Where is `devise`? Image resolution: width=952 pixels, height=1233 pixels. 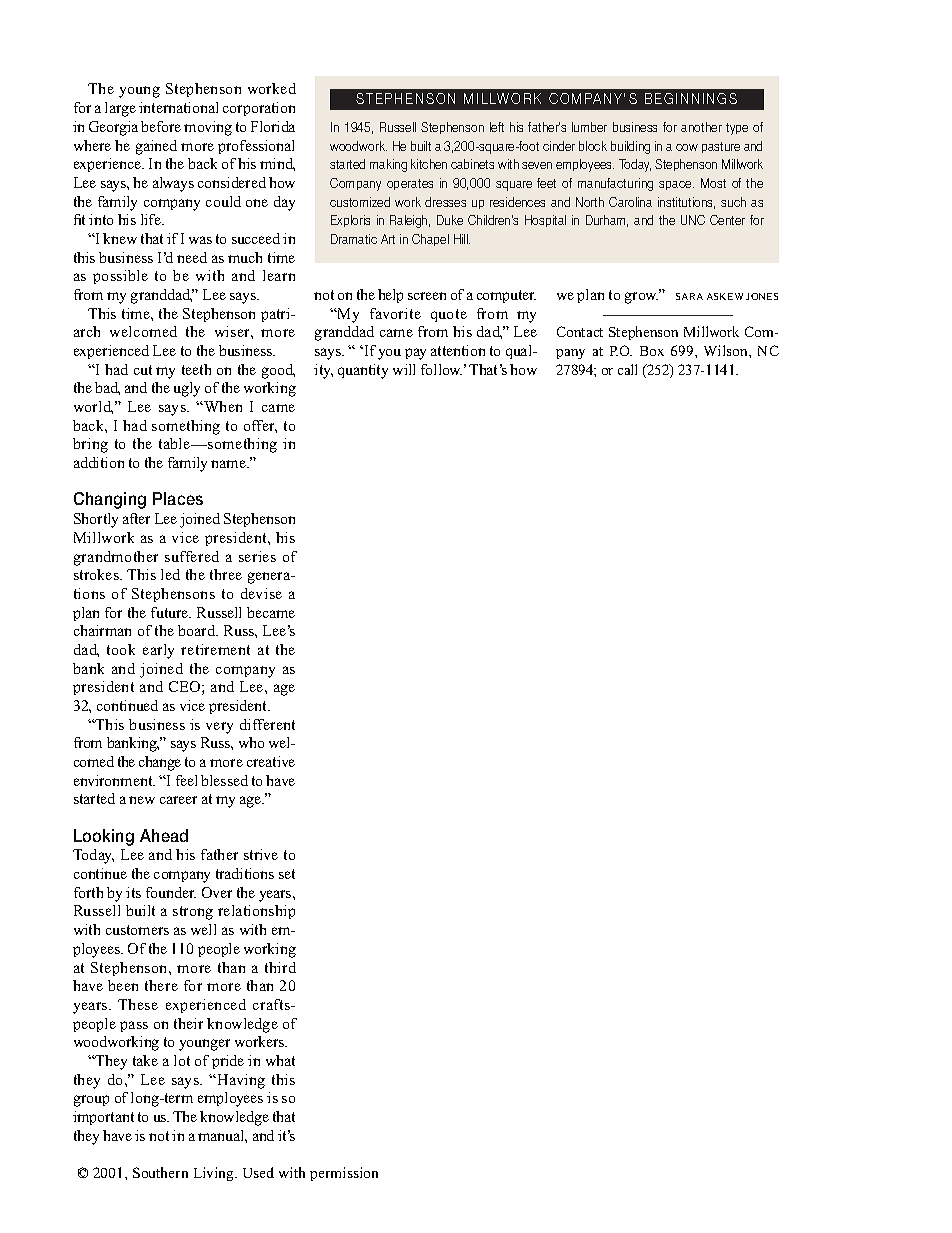
devise is located at coordinates (261, 593).
